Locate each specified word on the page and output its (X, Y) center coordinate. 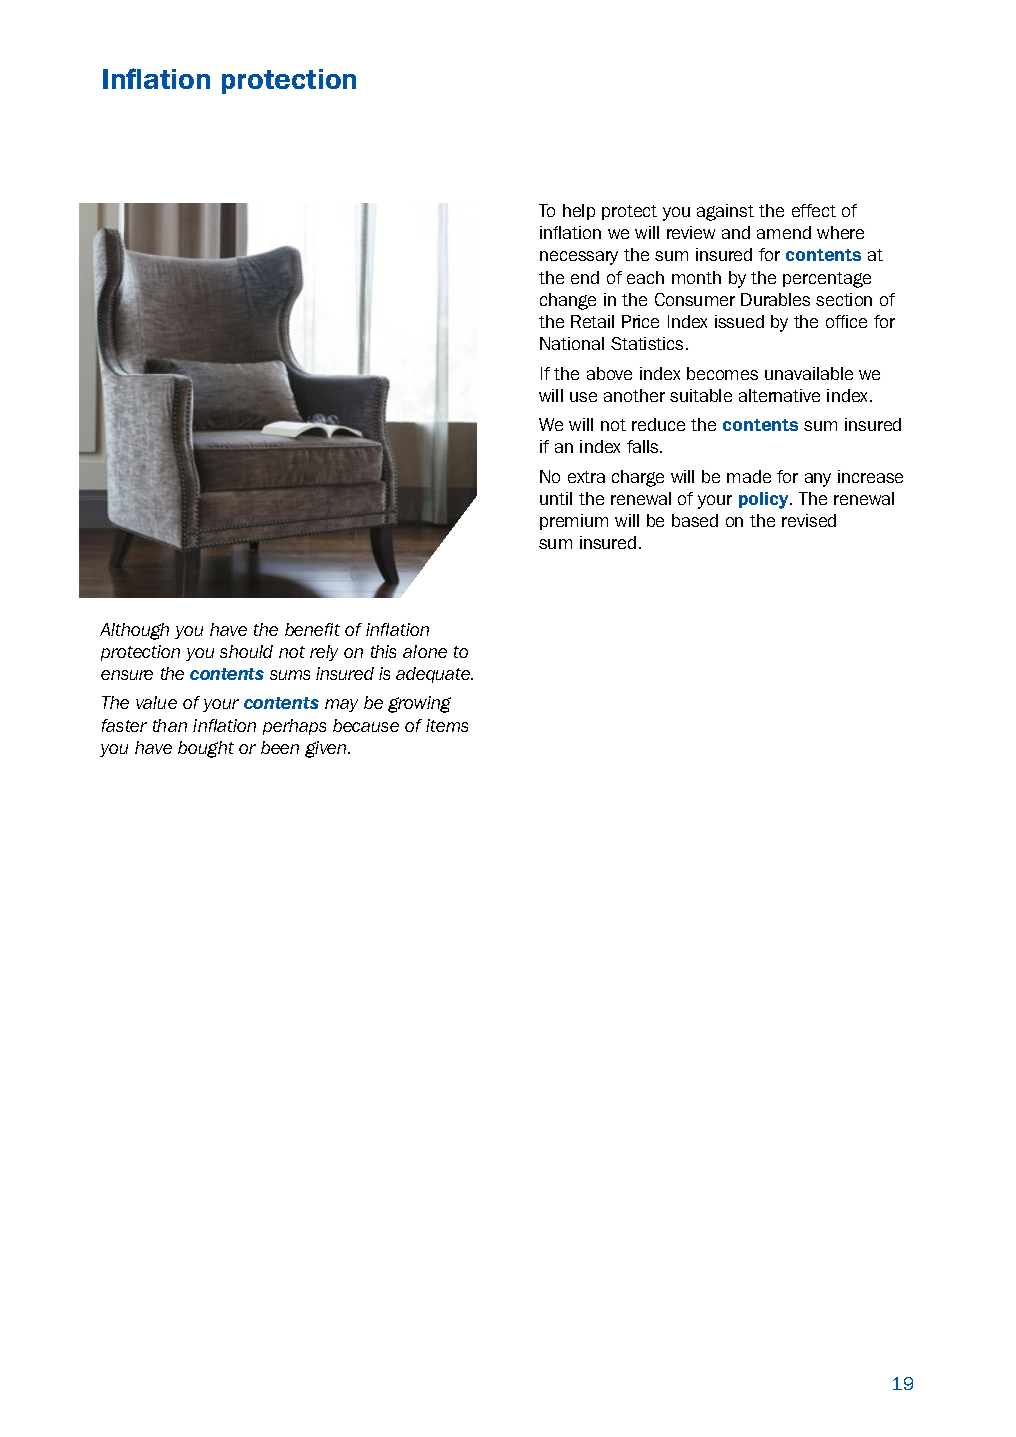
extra (586, 477)
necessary (579, 258)
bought (206, 749)
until (556, 498)
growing (419, 704)
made (749, 476)
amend (784, 232)
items (447, 725)
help (579, 212)
